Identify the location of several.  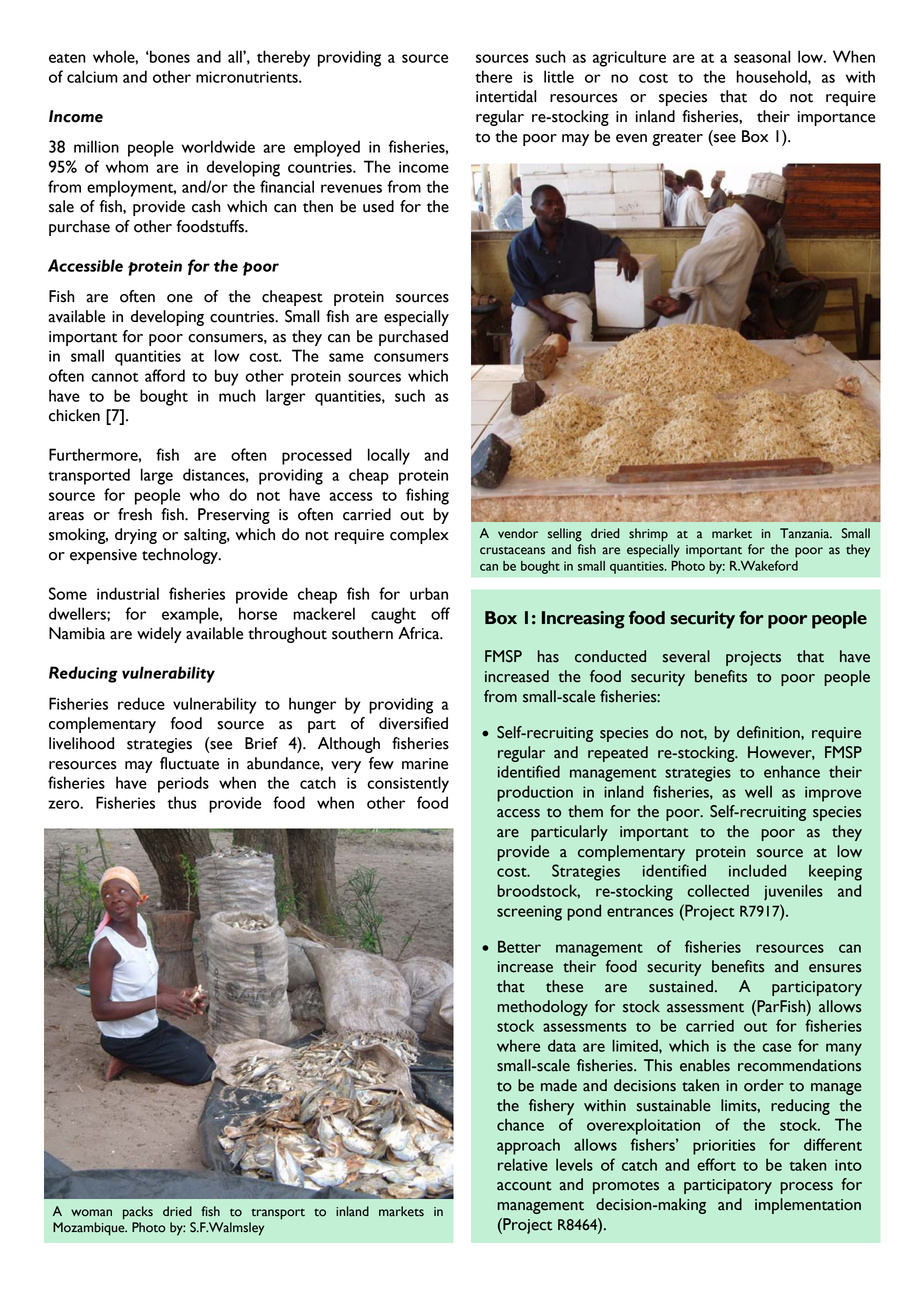
(686, 656).
